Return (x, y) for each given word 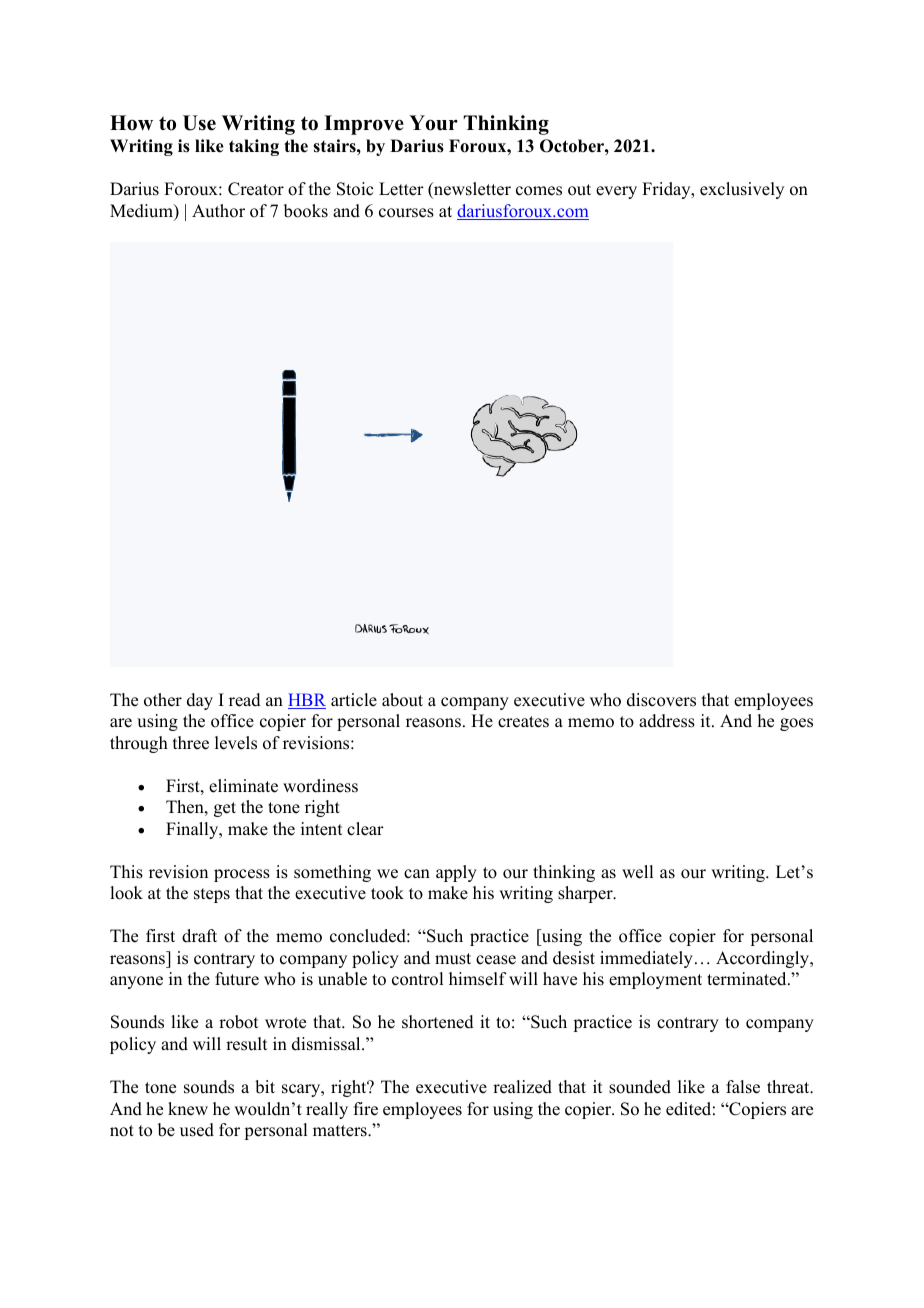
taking (254, 147)
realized (522, 1087)
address (667, 721)
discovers (661, 700)
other (163, 700)
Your (433, 123)
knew (188, 1109)
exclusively (742, 190)
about (402, 700)
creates (523, 722)
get (225, 809)
